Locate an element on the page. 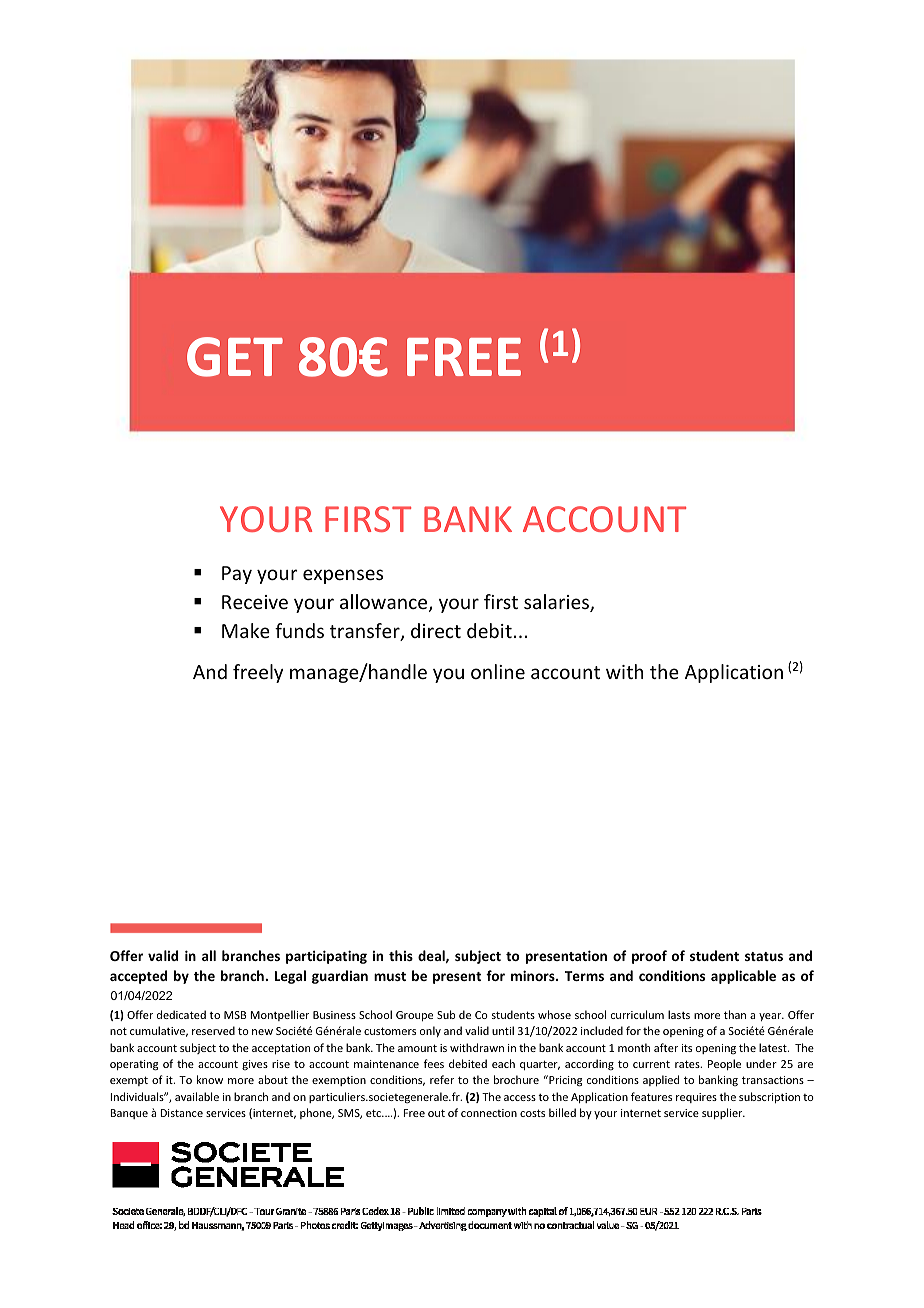 The height and width of the document is (1308, 924). expenses is located at coordinates (343, 576).
